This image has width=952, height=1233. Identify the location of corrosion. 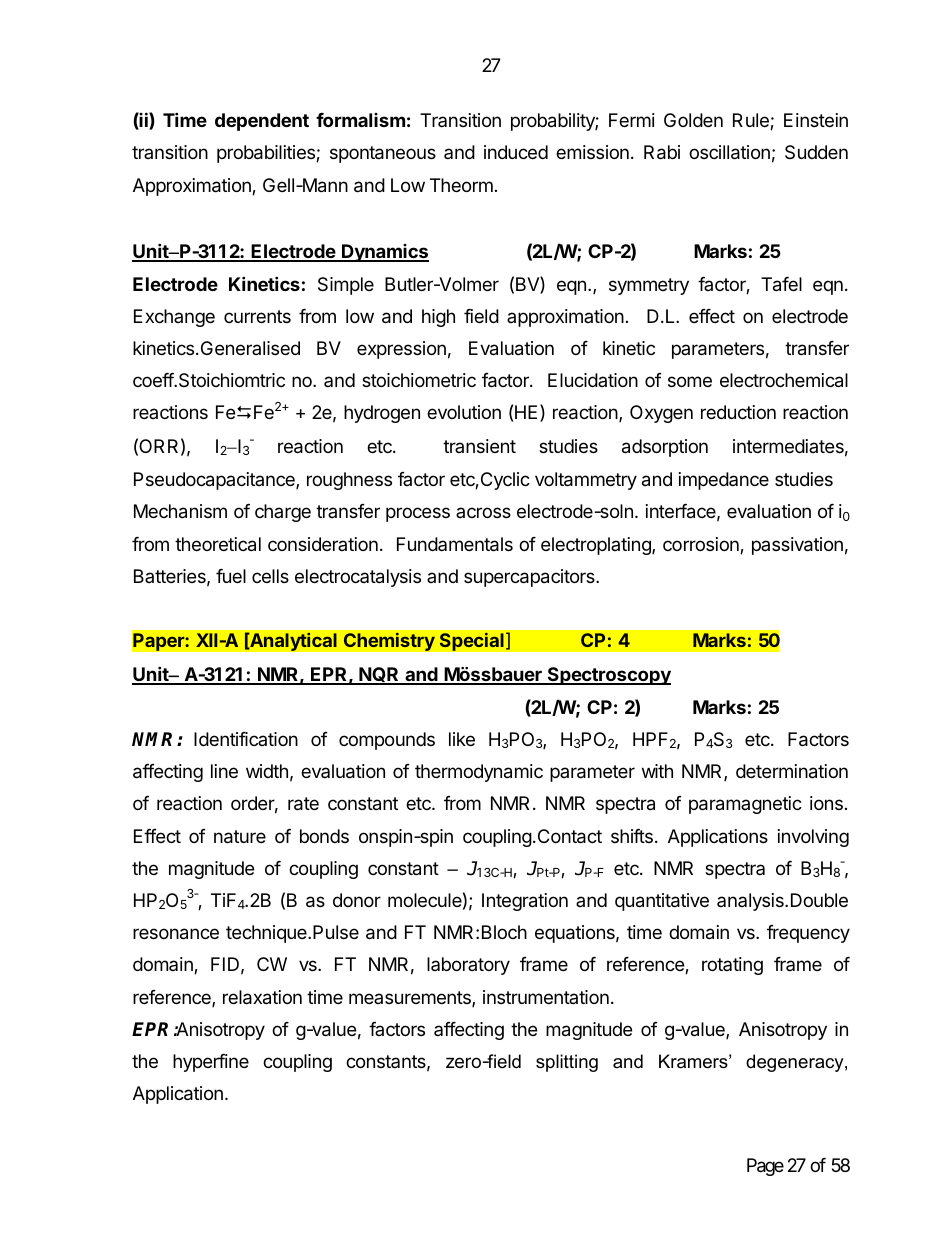
(702, 545).
